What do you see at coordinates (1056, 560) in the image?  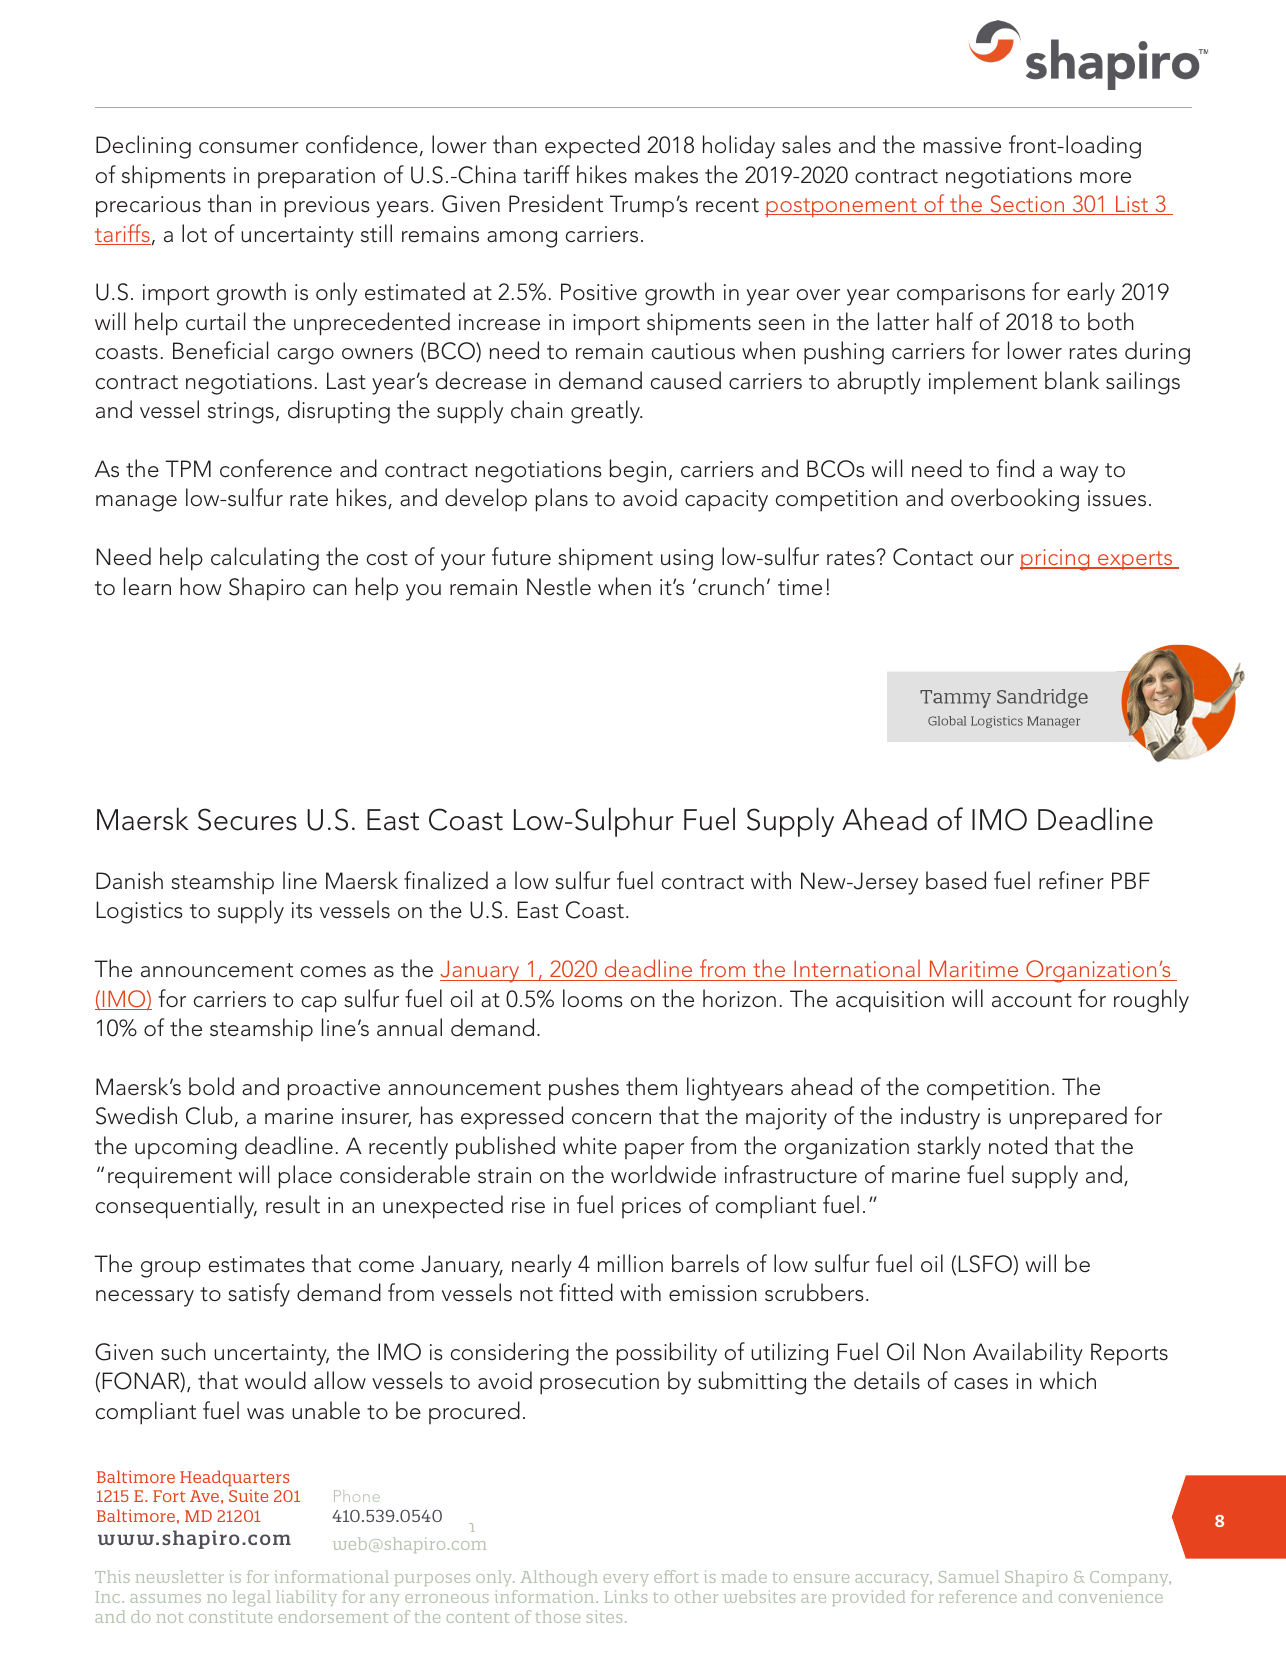 I see `pricing` at bounding box center [1056, 560].
